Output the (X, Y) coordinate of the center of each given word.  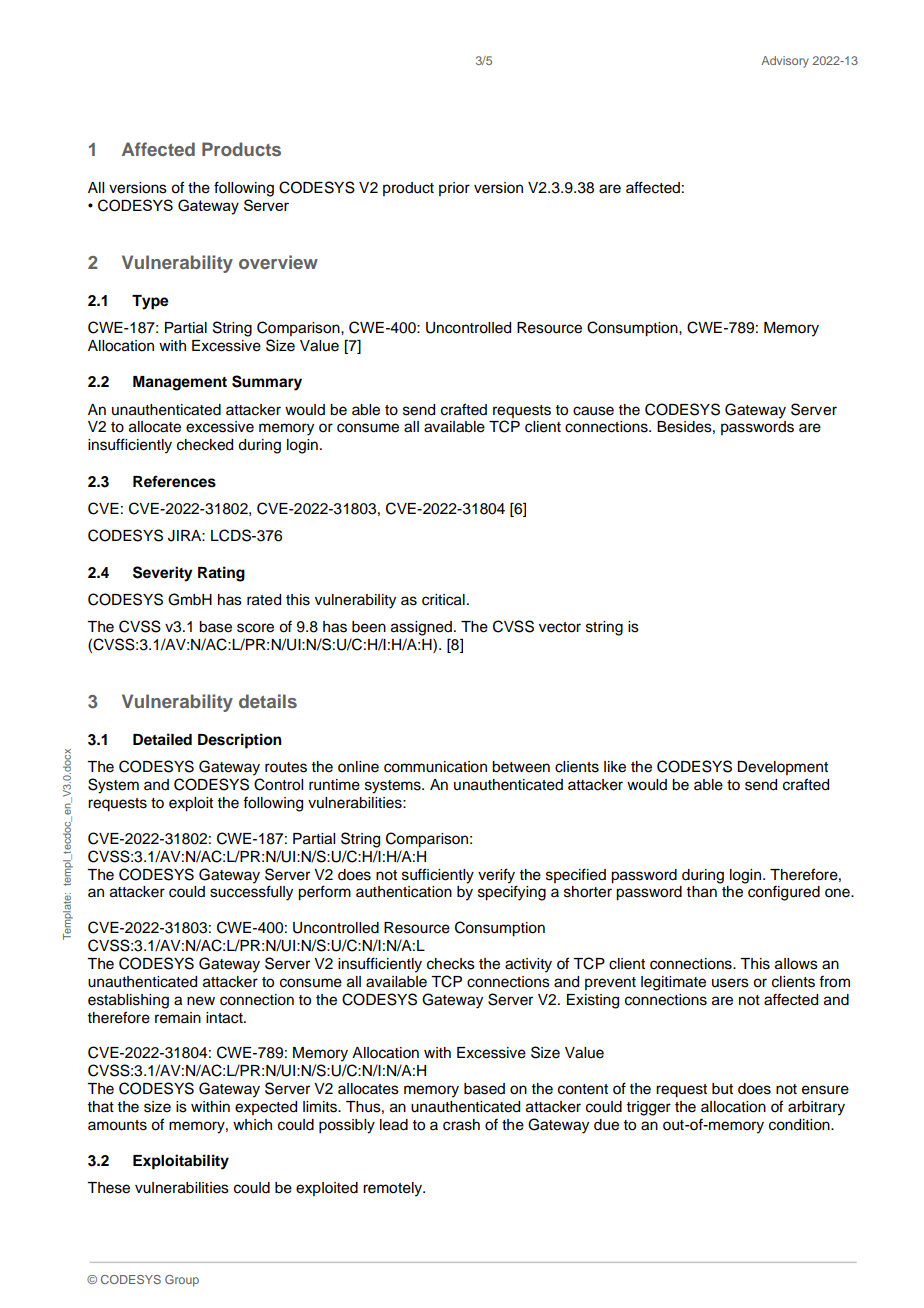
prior (454, 189)
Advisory (785, 62)
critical (443, 600)
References (174, 481)
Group (182, 1281)
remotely (393, 1189)
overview (278, 262)
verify (496, 876)
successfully (251, 893)
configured (784, 893)
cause (593, 411)
